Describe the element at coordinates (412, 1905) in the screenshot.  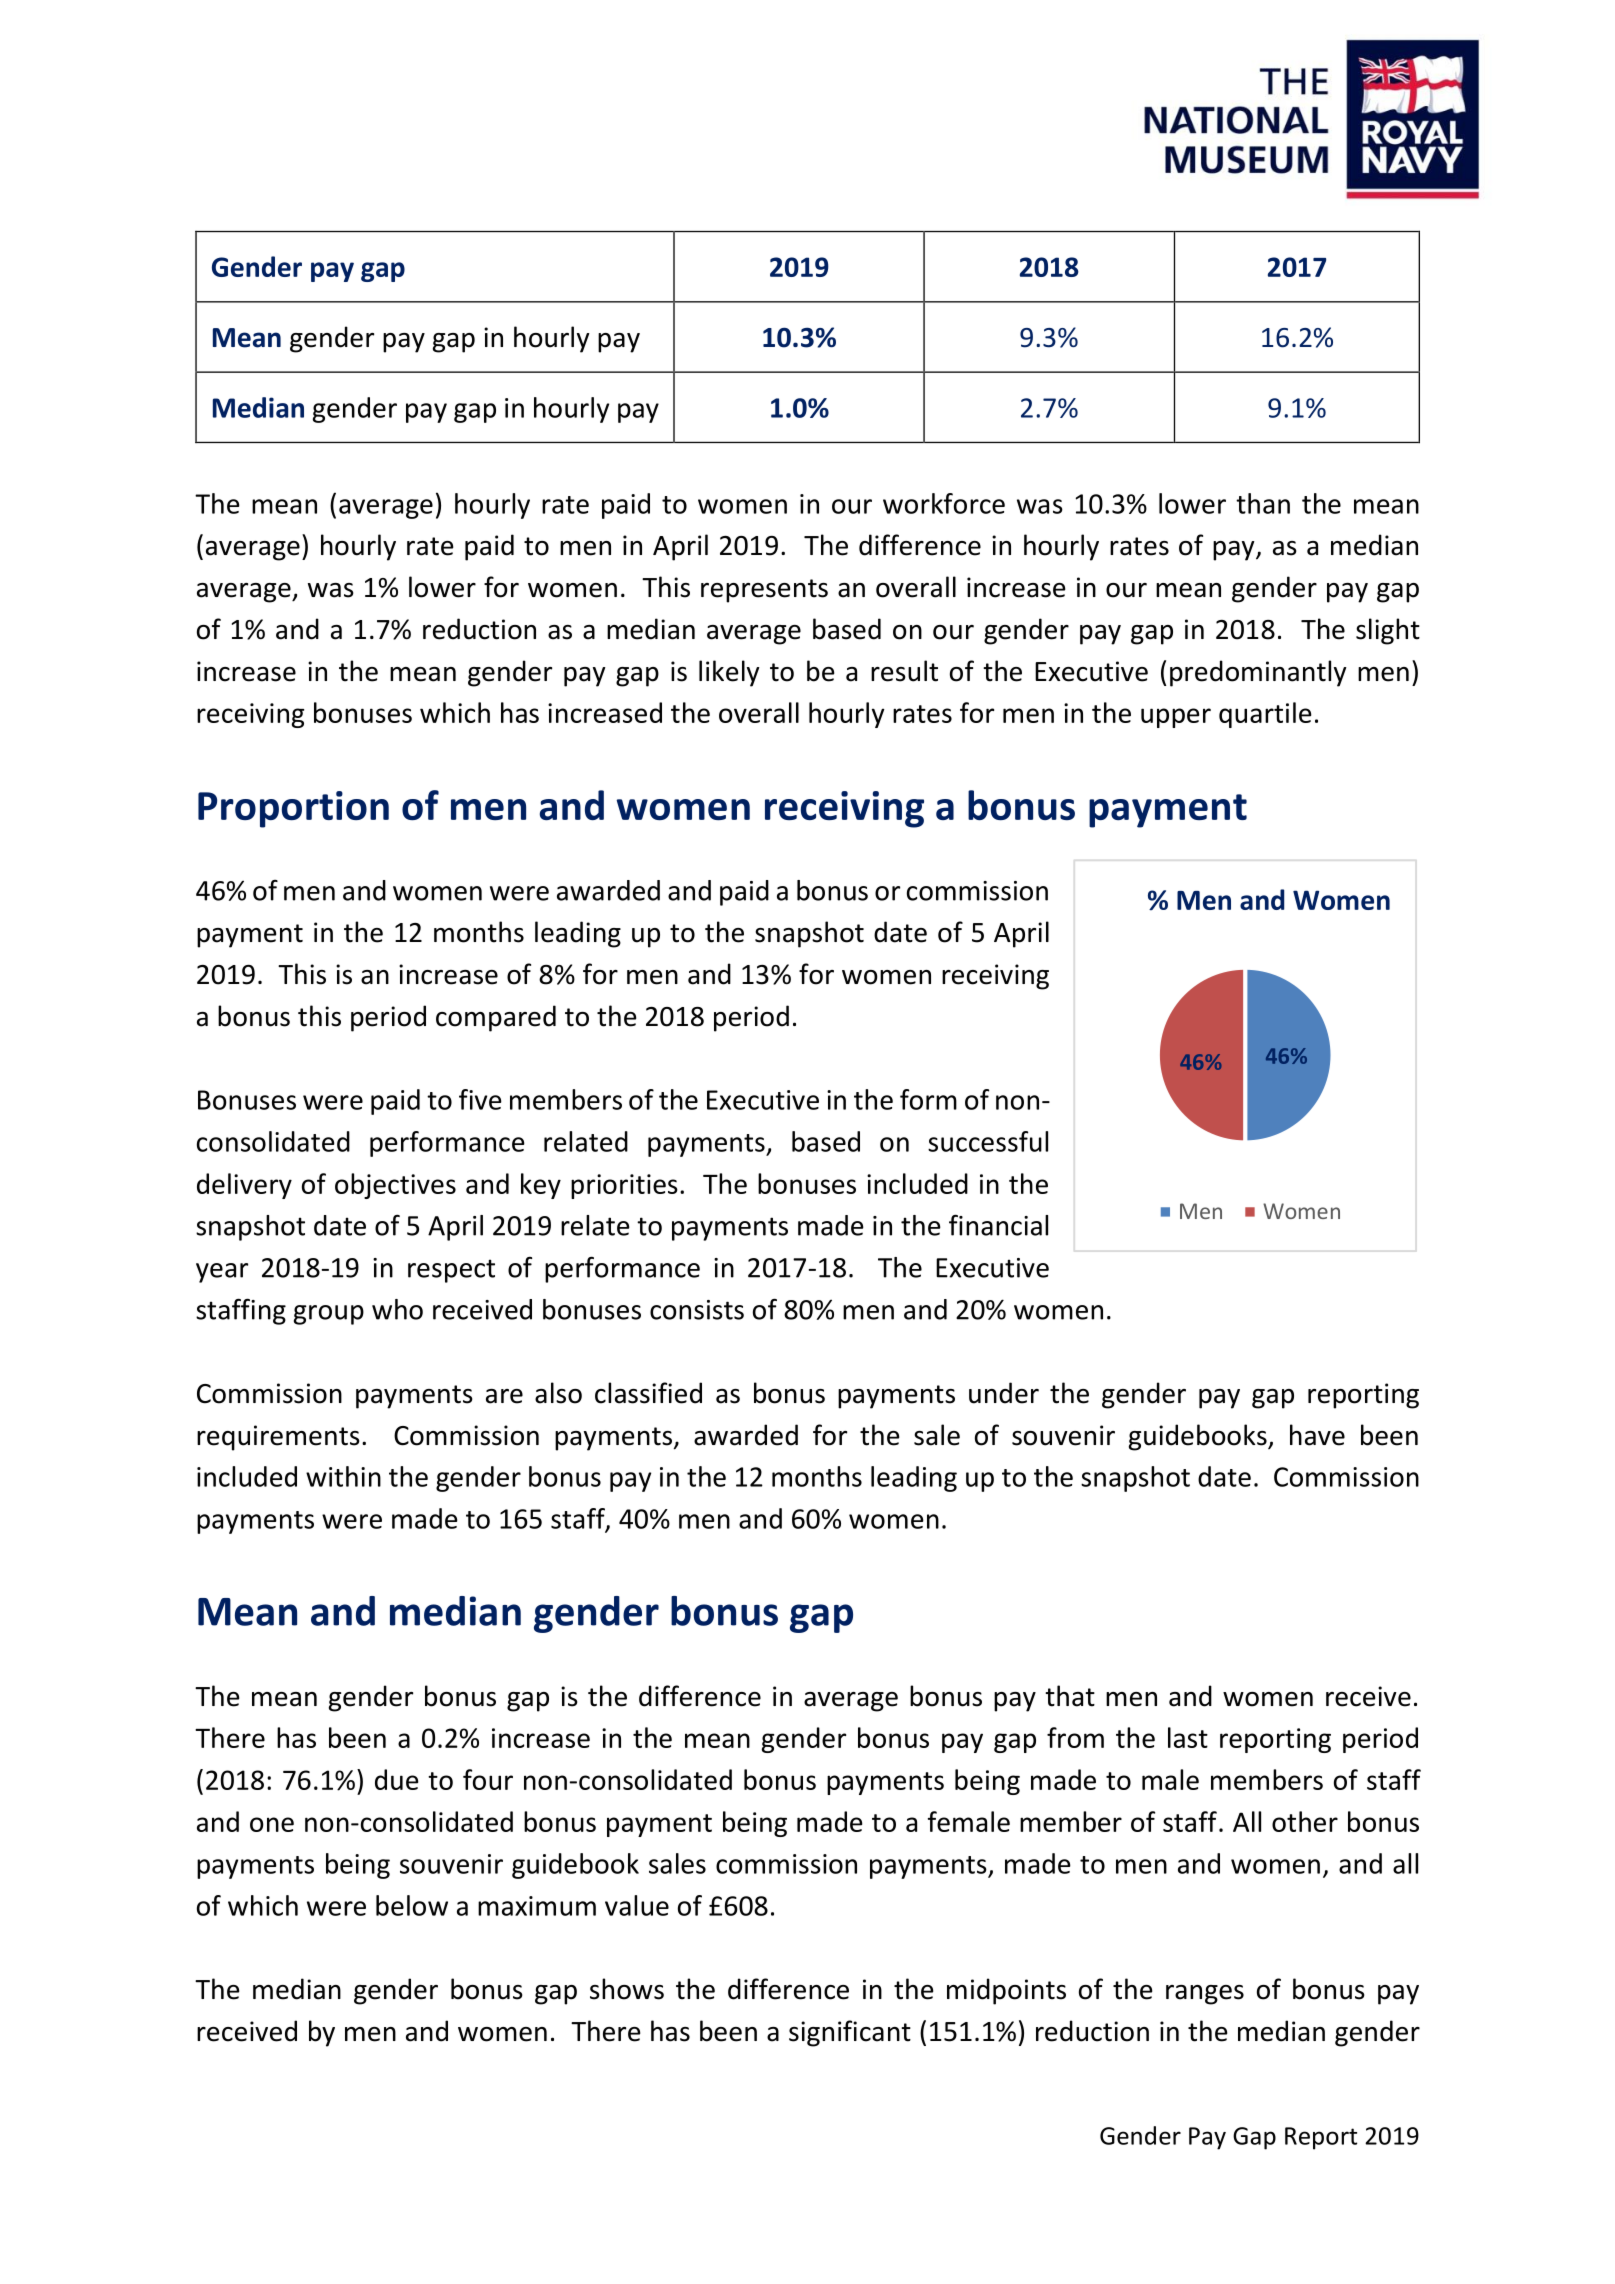
I see `below` at that location.
